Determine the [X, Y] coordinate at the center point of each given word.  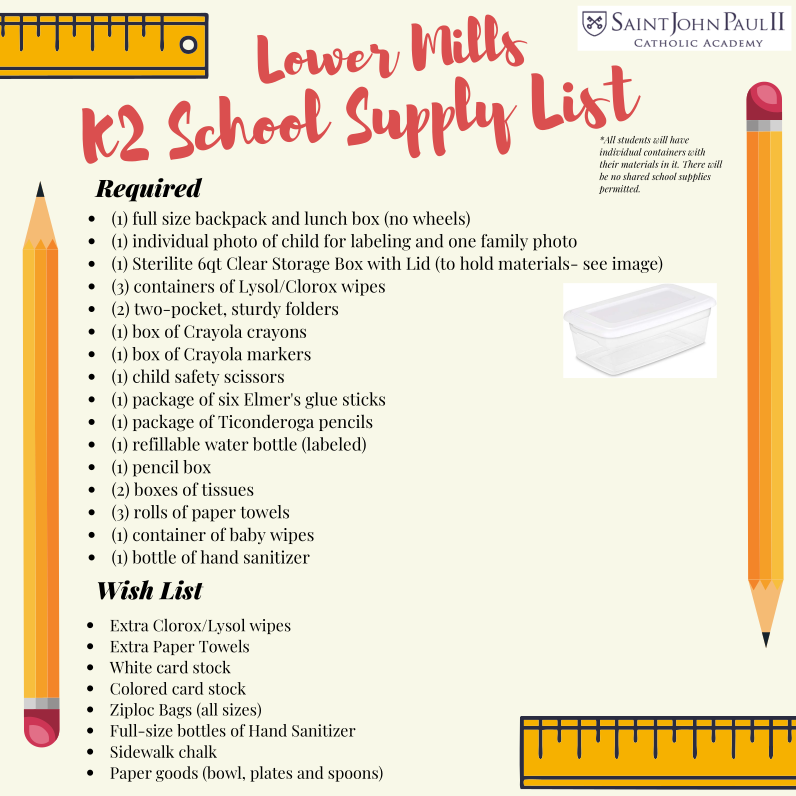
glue [321, 400]
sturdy [256, 309]
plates [271, 774]
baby [248, 536]
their [609, 164]
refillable [166, 444]
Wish [125, 590]
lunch [326, 218]
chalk [198, 751]
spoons [354, 776]
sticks [364, 399]
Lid [418, 263]
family [504, 242]
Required [148, 190]
